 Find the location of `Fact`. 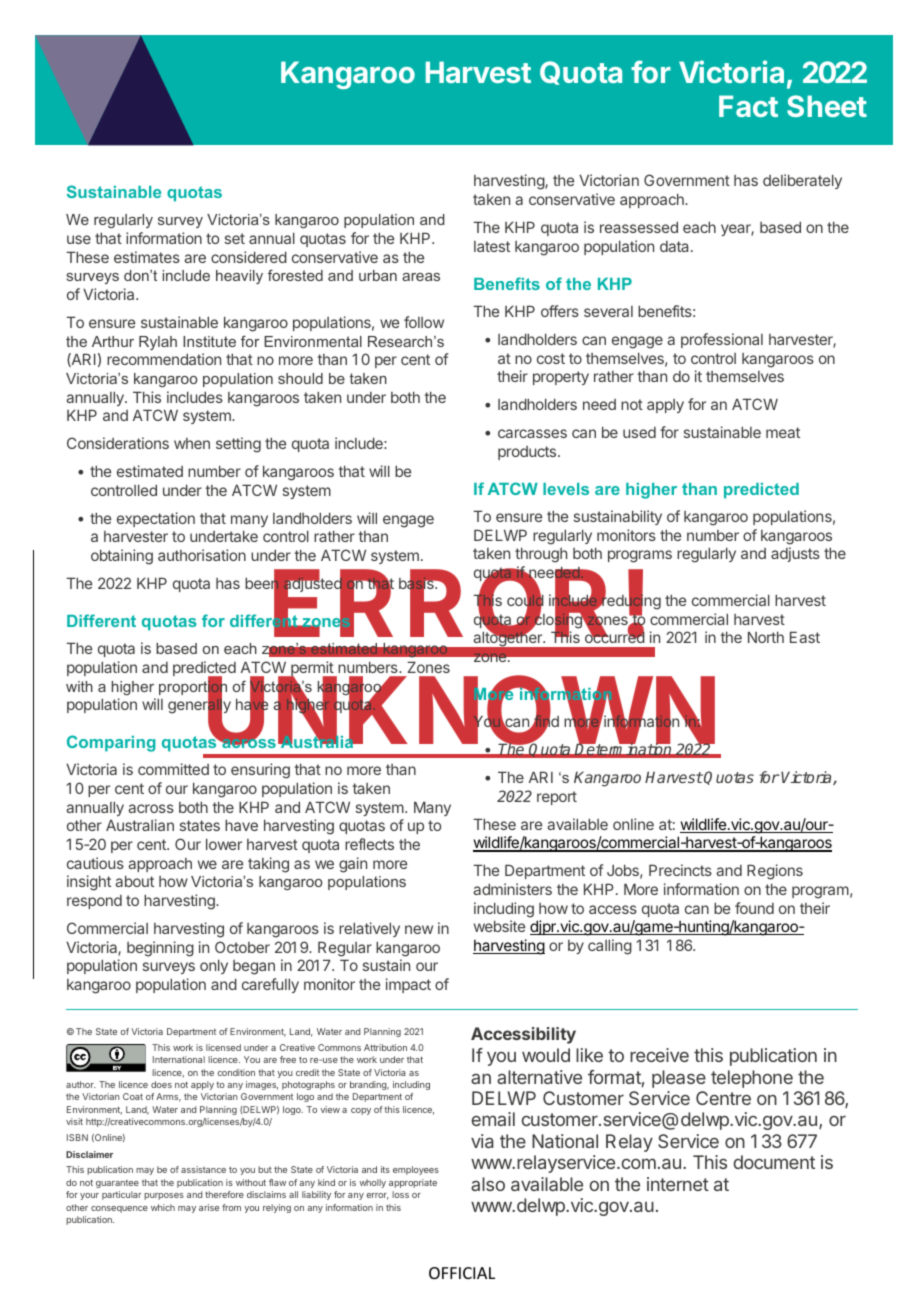

Fact is located at coordinates (748, 106).
